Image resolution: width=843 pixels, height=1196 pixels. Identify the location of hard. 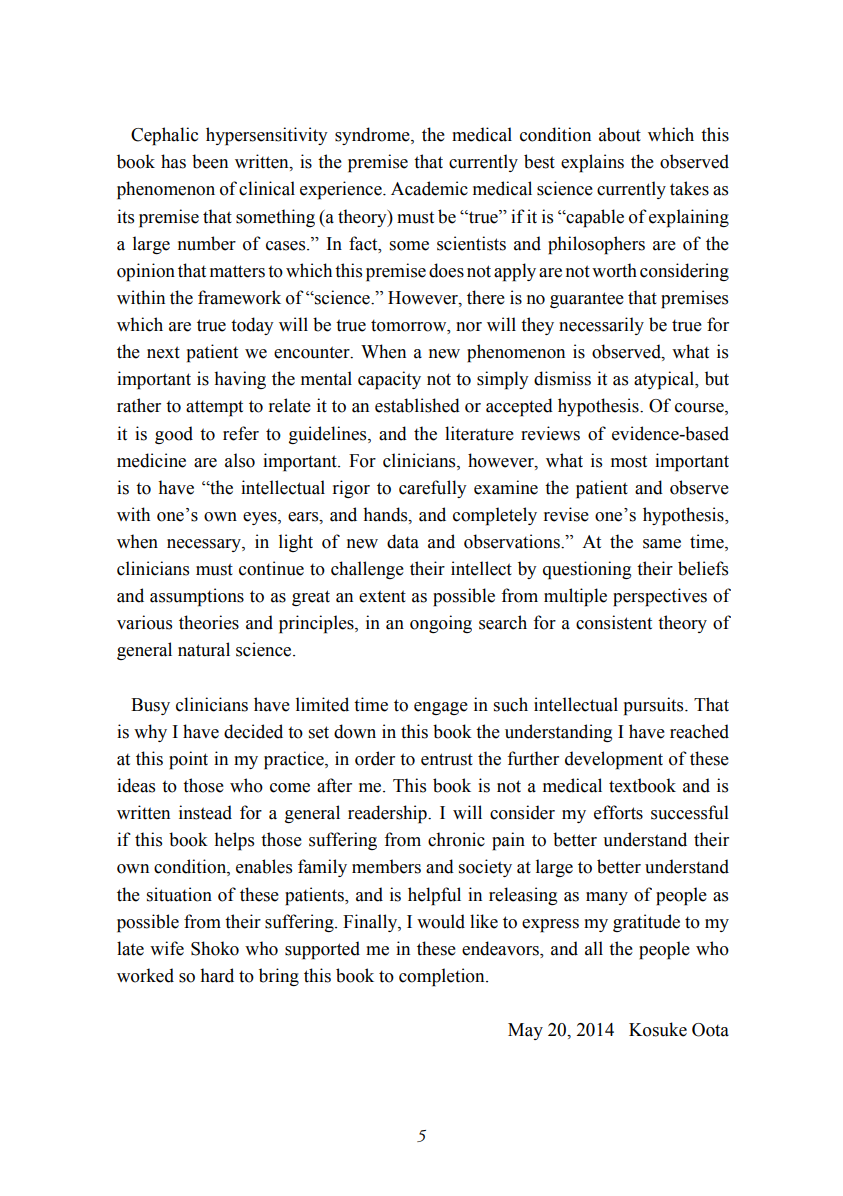
(217, 975).
